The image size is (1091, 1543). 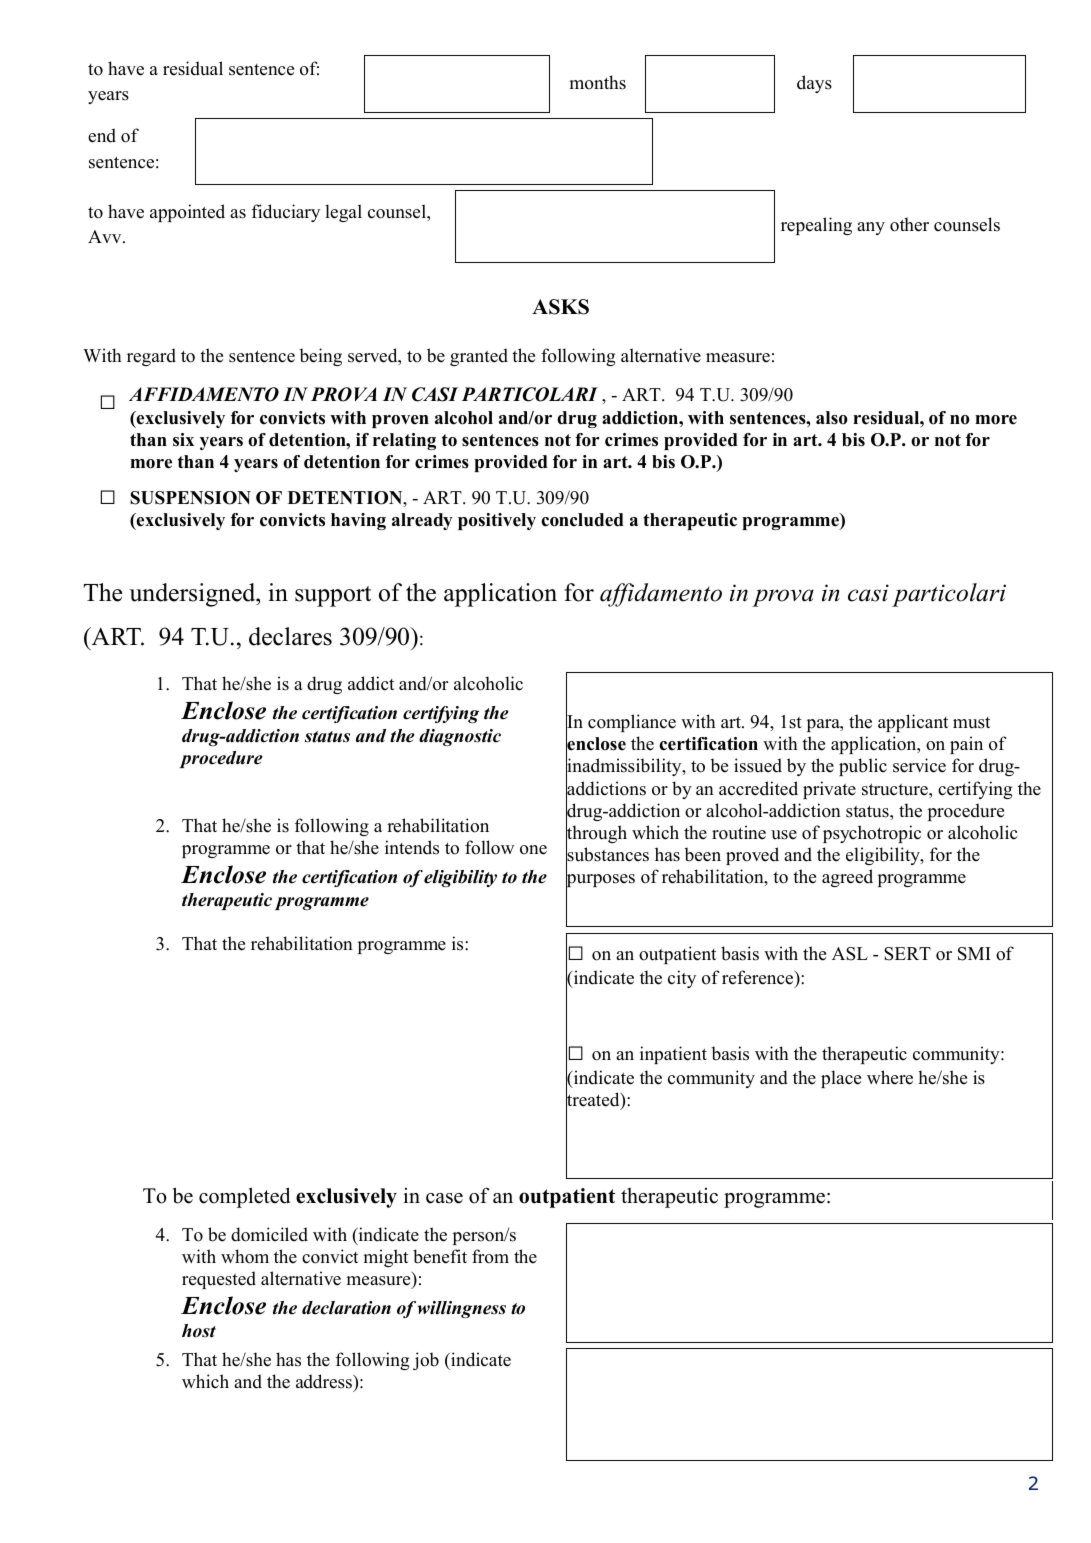 What do you see at coordinates (290, 636) in the page?
I see `declares` at bounding box center [290, 636].
